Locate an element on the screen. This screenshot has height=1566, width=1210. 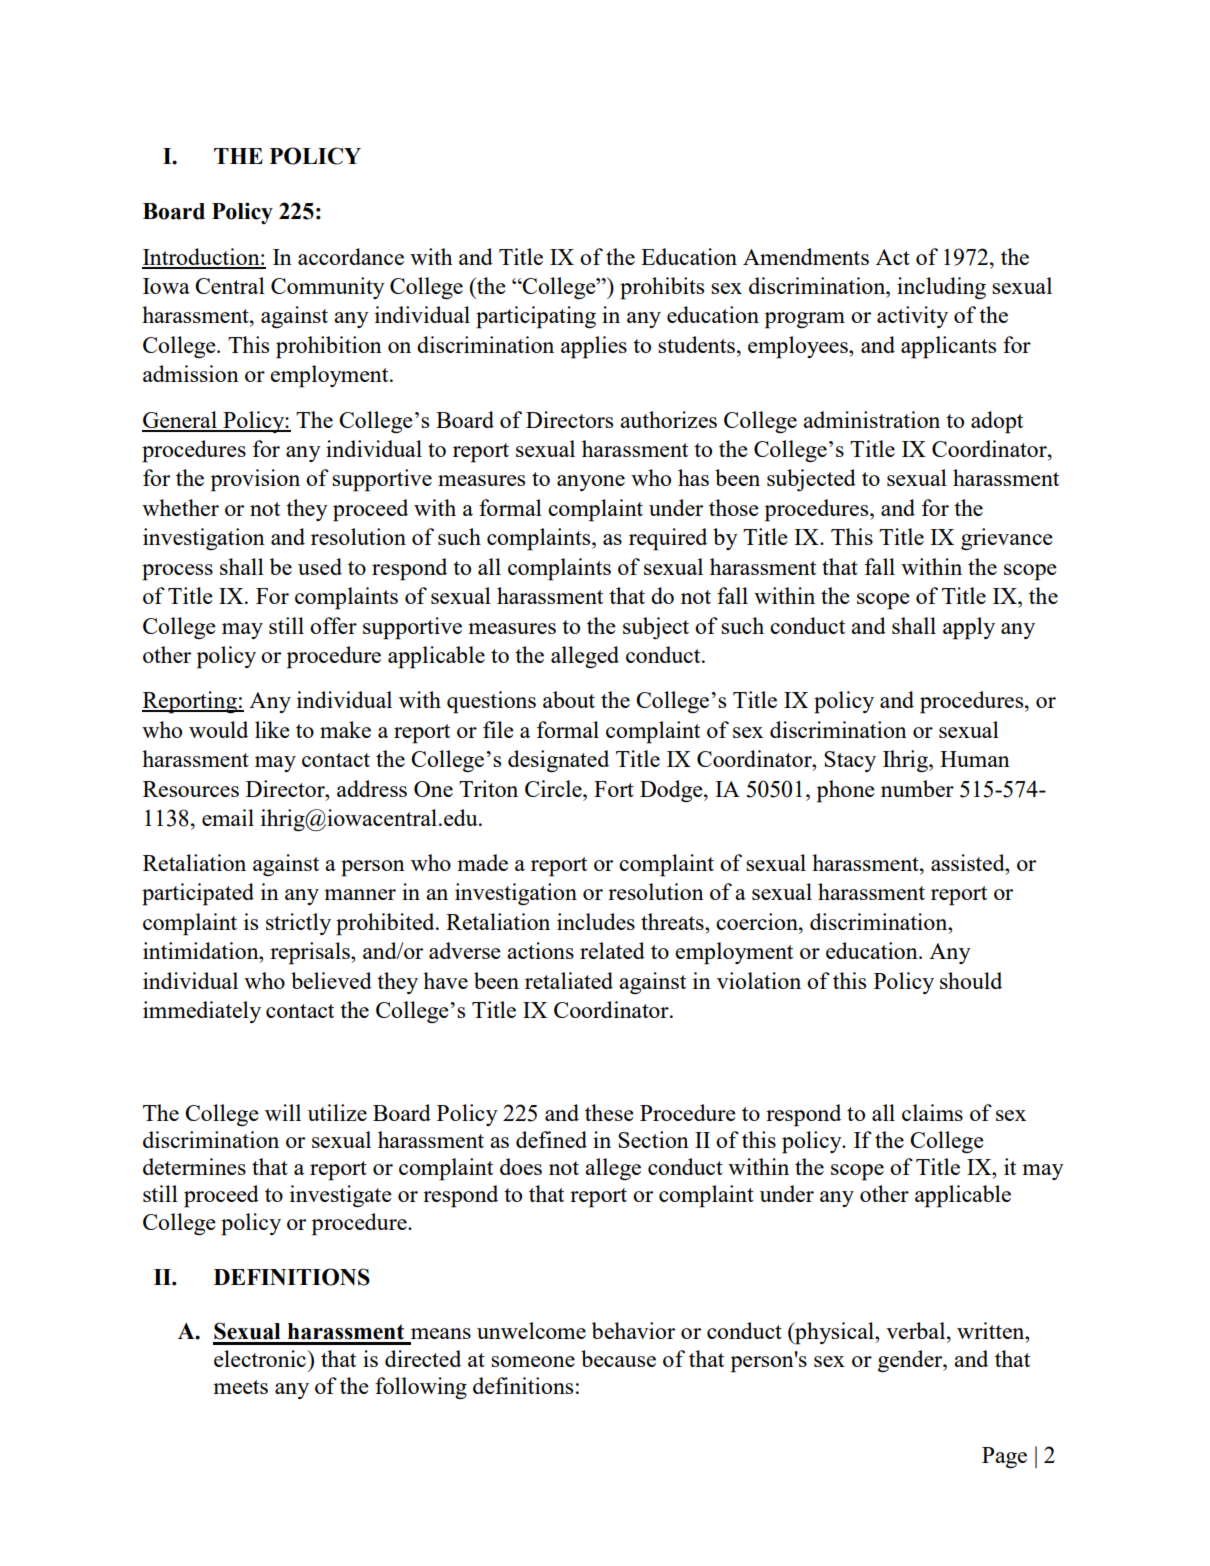
anyone is located at coordinates (591, 483).
